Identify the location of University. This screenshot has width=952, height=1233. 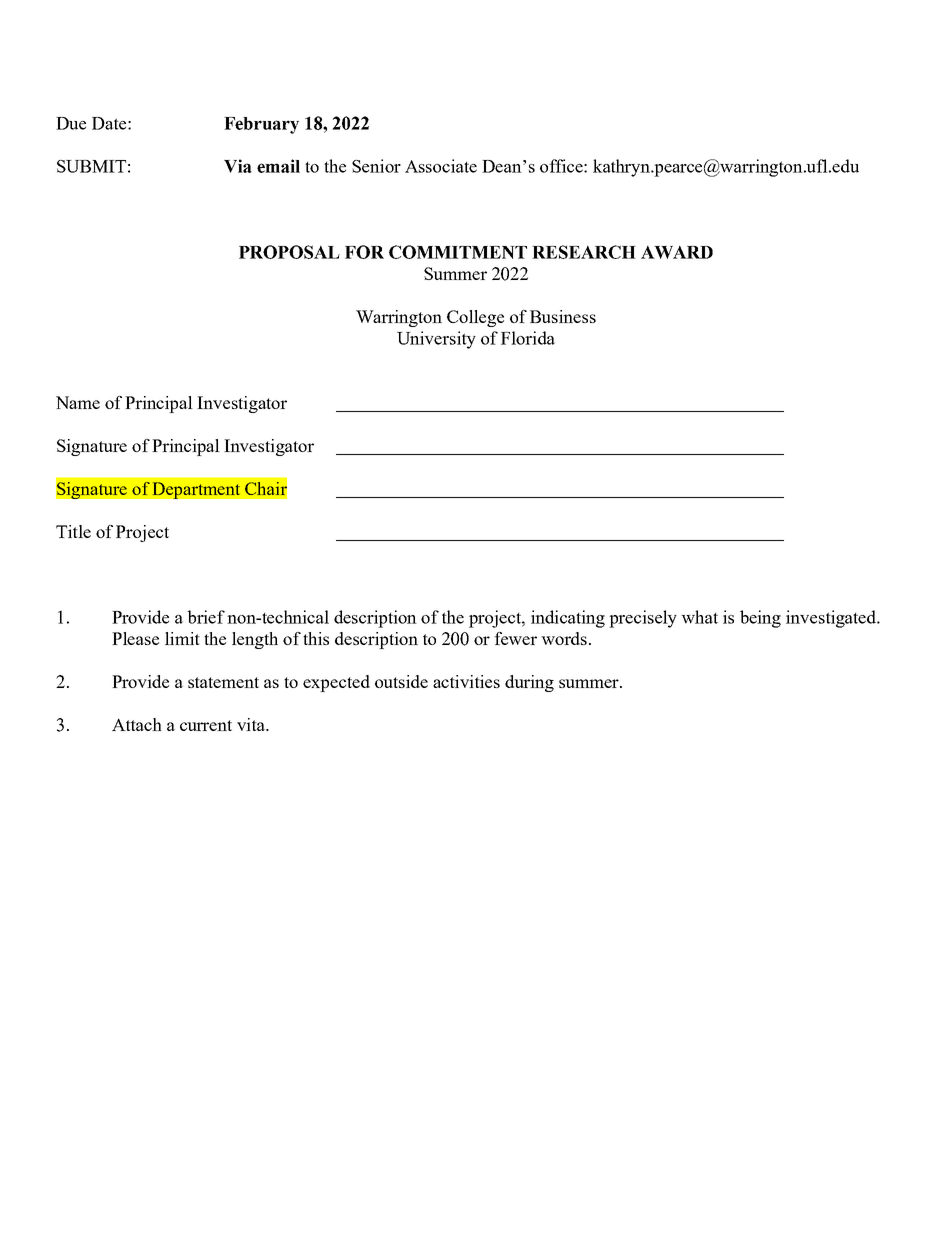
(436, 340).
